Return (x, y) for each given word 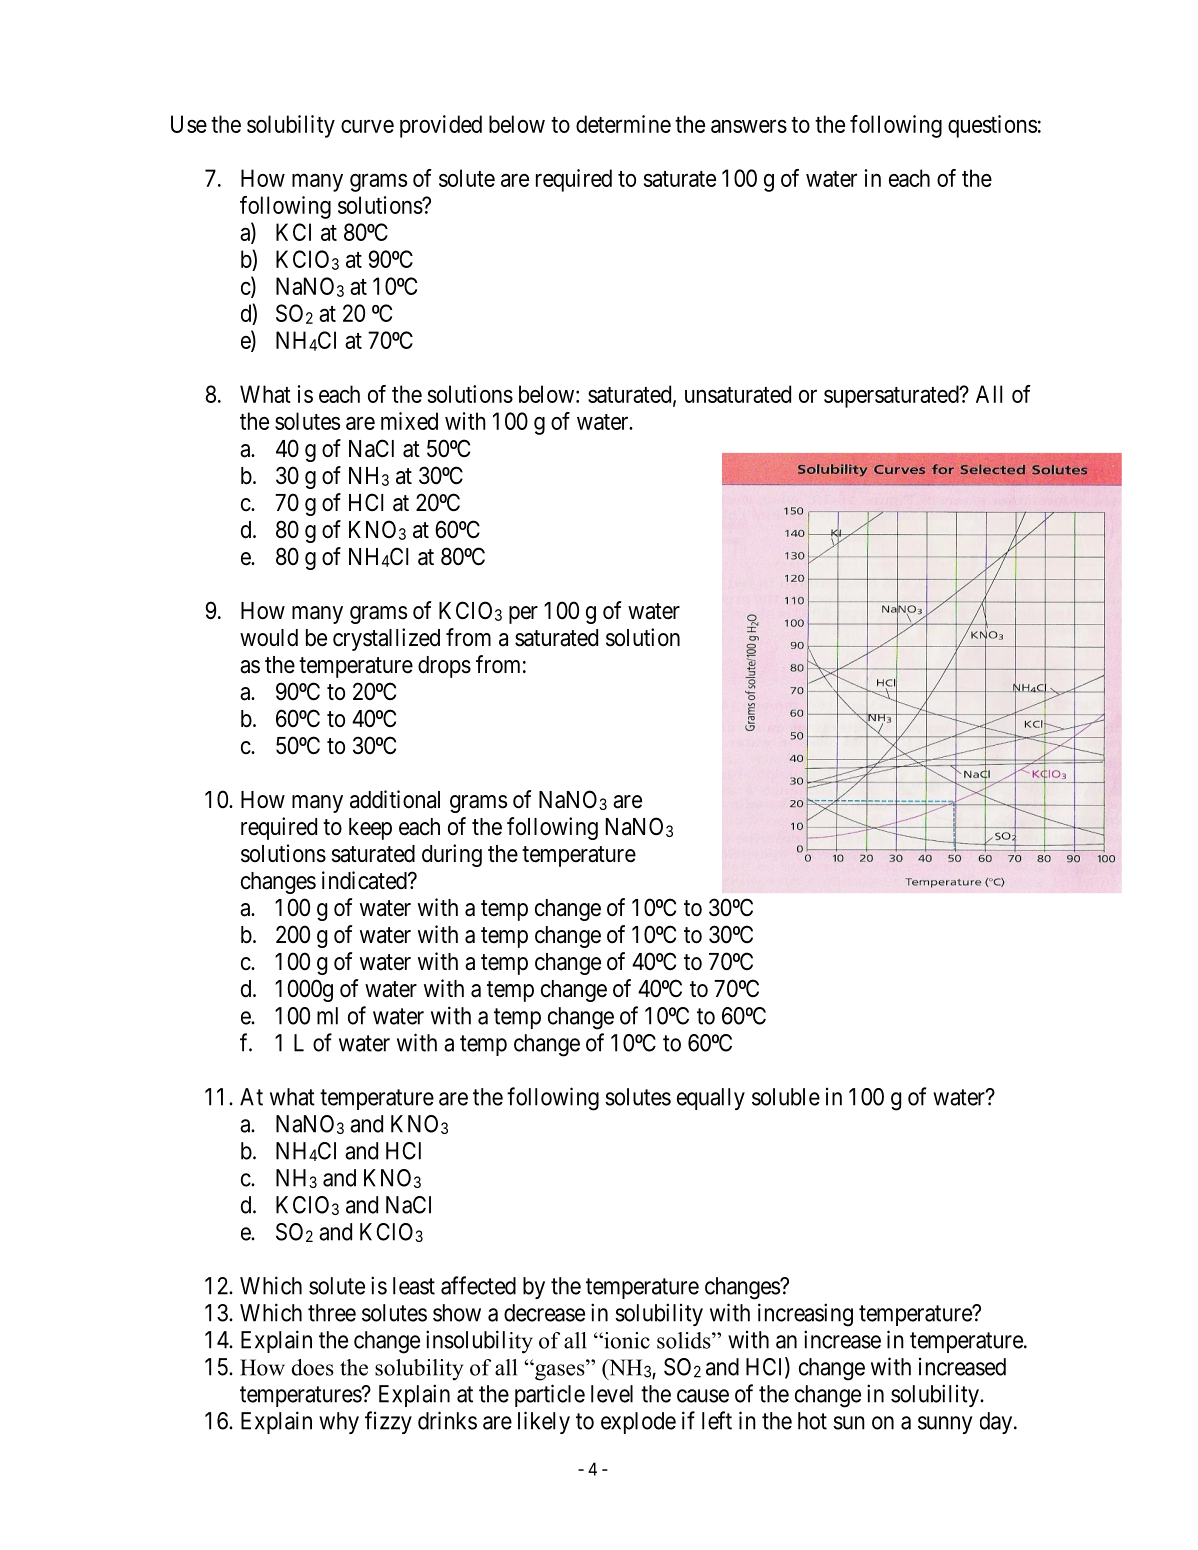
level (612, 1394)
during (452, 855)
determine (623, 124)
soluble (786, 1097)
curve (367, 126)
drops (444, 667)
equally (711, 1099)
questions (992, 126)
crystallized (386, 639)
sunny (945, 1425)
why (339, 1423)
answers (749, 126)
